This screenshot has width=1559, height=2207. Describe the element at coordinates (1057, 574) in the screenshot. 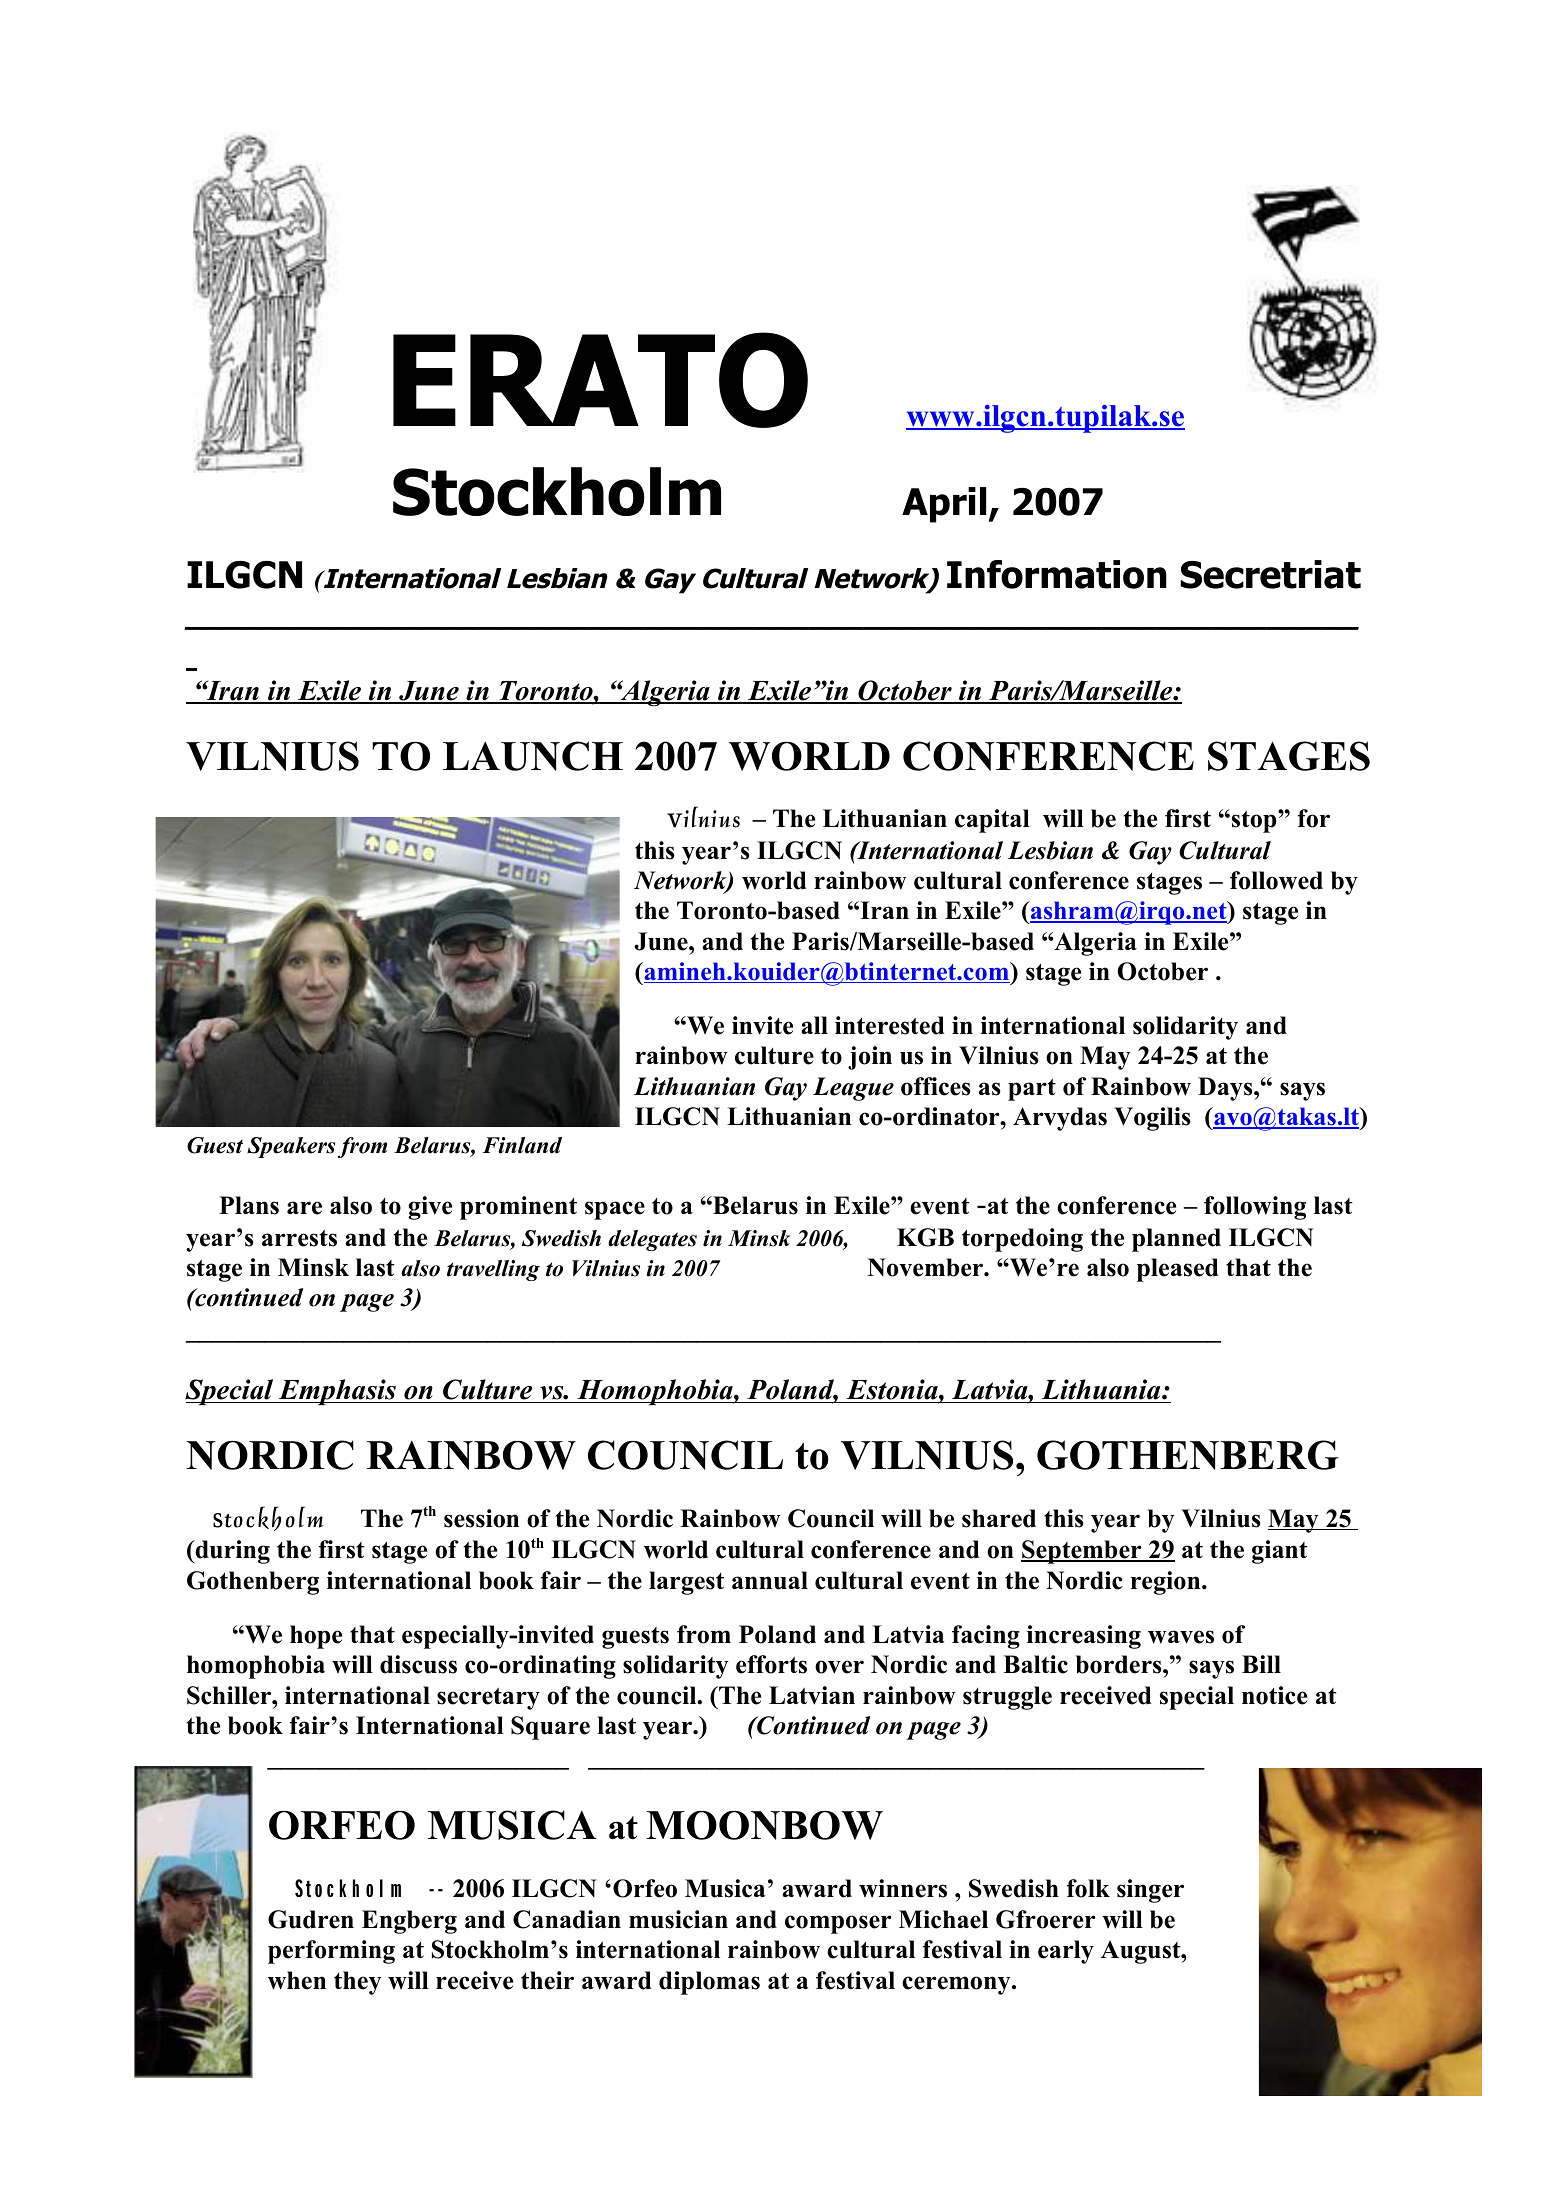

I see `Information` at that location.
